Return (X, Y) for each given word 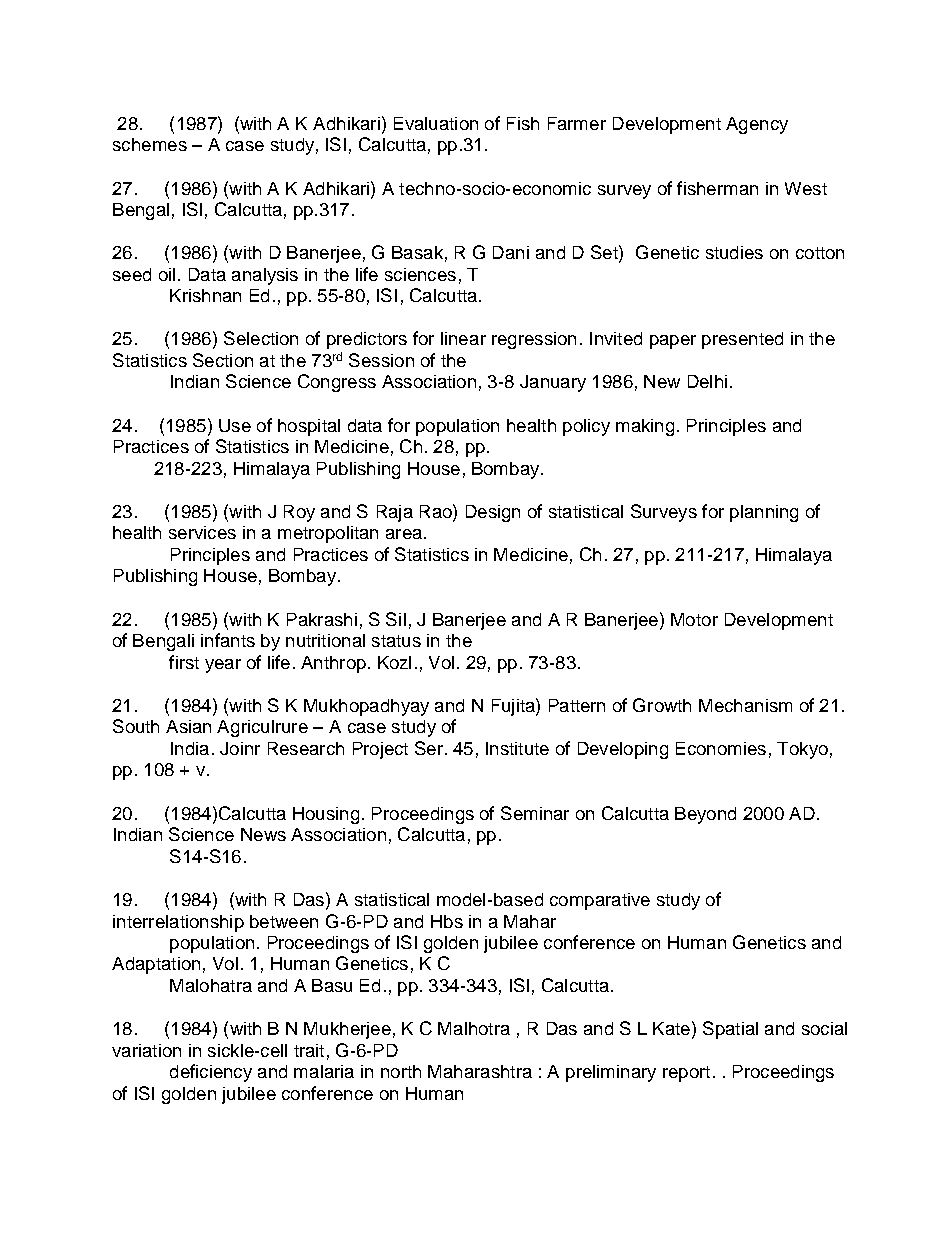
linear (463, 338)
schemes (150, 144)
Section (223, 360)
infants (228, 640)
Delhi (707, 381)
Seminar (535, 813)
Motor (694, 619)
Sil (396, 619)
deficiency (211, 1073)
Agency (757, 125)
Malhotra (474, 1028)
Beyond (705, 815)
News (263, 834)
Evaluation (436, 123)
